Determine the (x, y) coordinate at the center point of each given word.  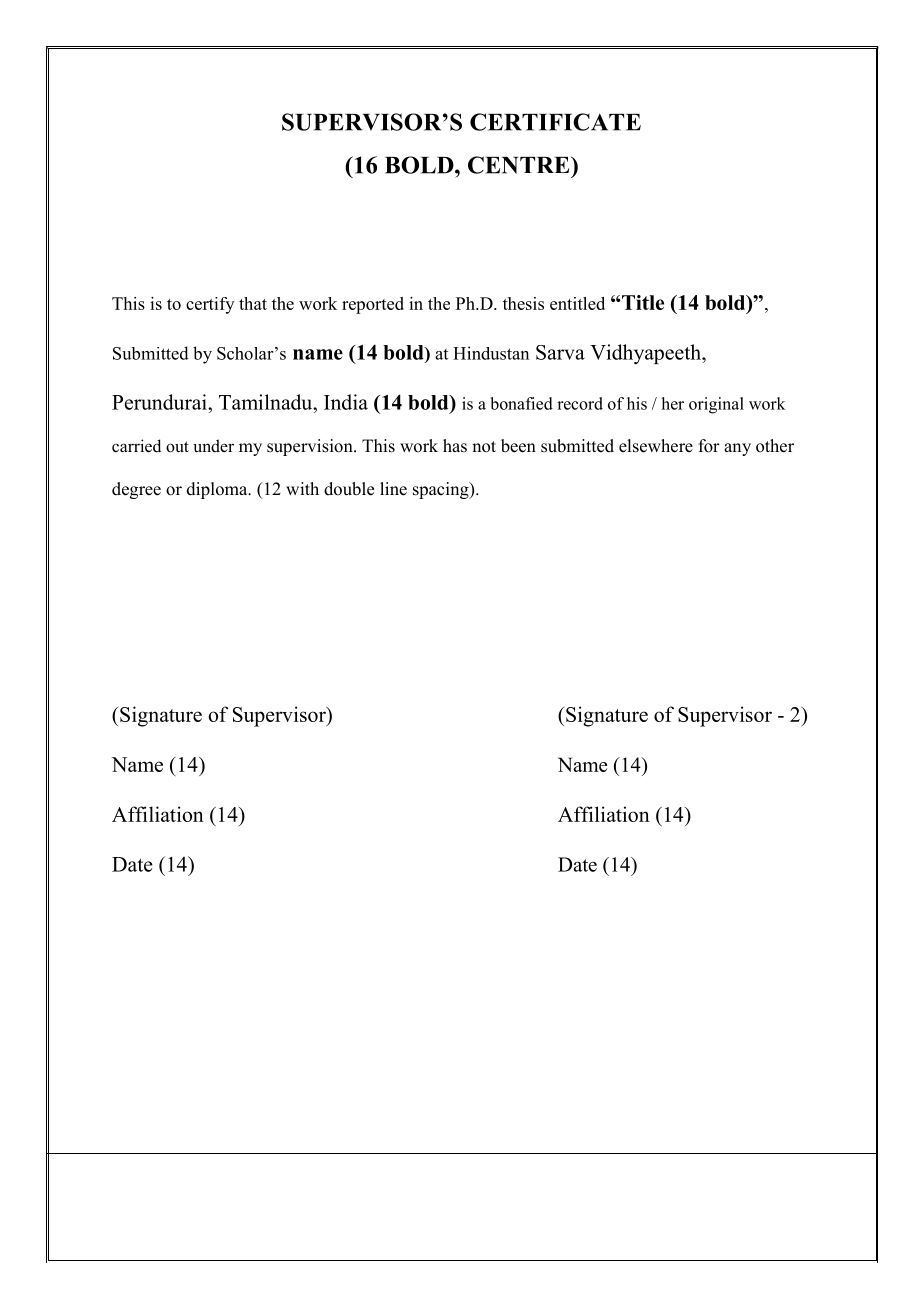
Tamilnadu (267, 402)
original (716, 405)
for (709, 446)
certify (210, 305)
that (253, 303)
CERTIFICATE (555, 122)
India (346, 402)
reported (373, 305)
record (580, 403)
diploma (218, 490)
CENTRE (520, 165)
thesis (523, 303)
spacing (442, 490)
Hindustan (491, 353)
